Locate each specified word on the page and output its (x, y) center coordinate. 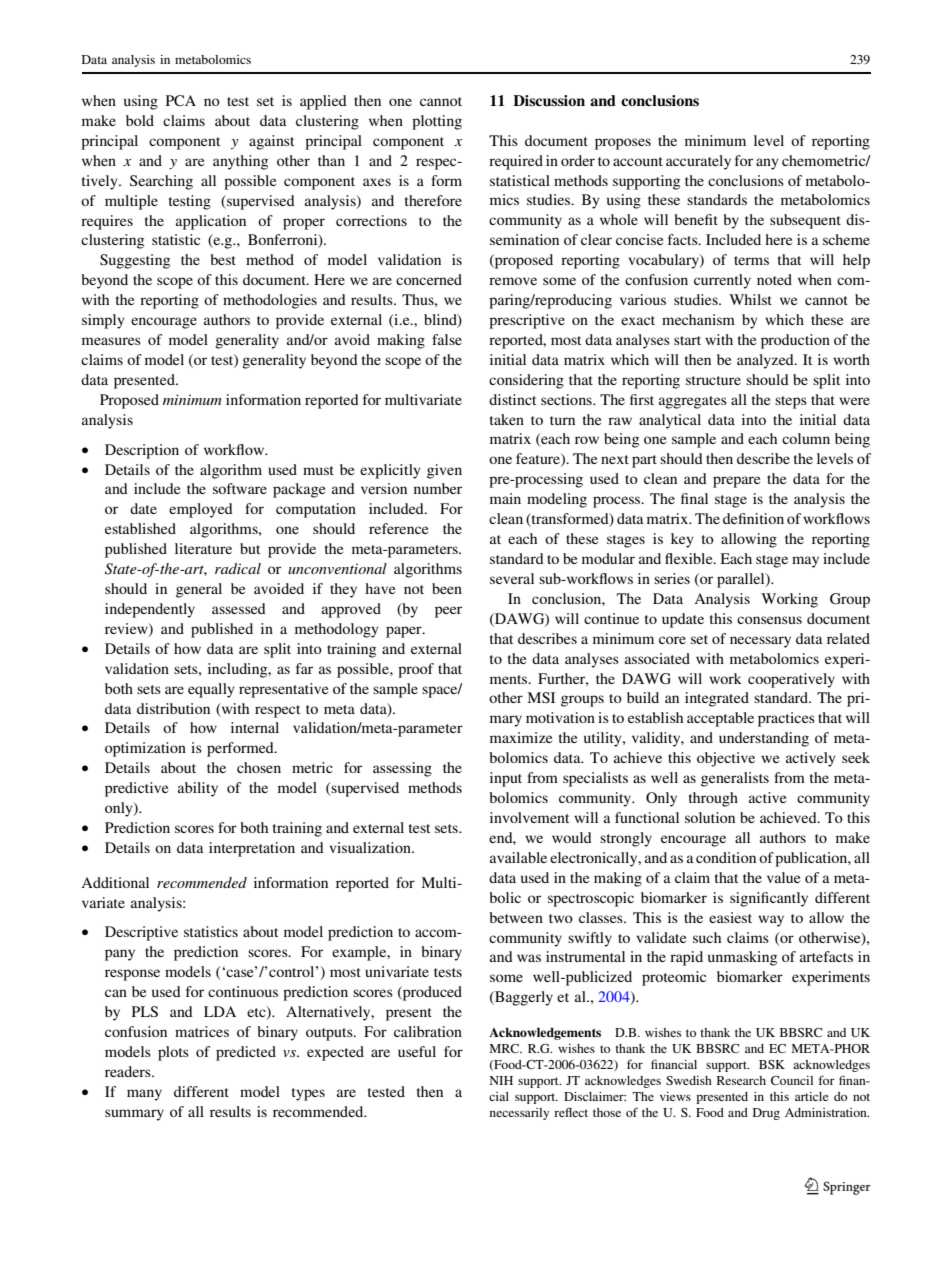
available (518, 857)
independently (150, 610)
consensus (769, 620)
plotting (437, 122)
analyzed (766, 361)
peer (448, 612)
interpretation (252, 849)
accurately (698, 162)
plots (173, 1053)
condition (726, 857)
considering (526, 381)
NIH (501, 1080)
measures (111, 341)
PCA (181, 100)
